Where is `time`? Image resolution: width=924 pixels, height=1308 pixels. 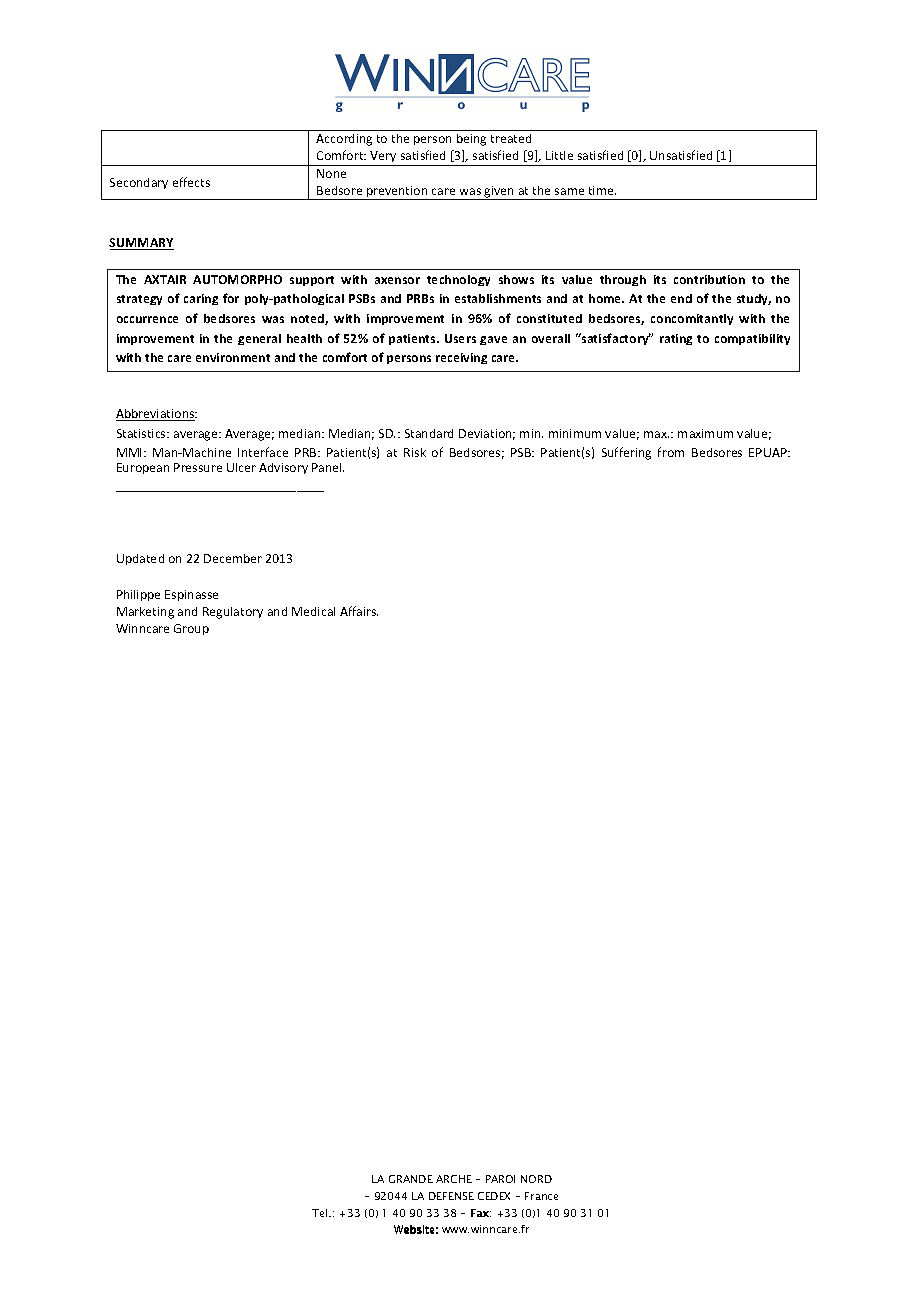
time is located at coordinates (602, 190).
